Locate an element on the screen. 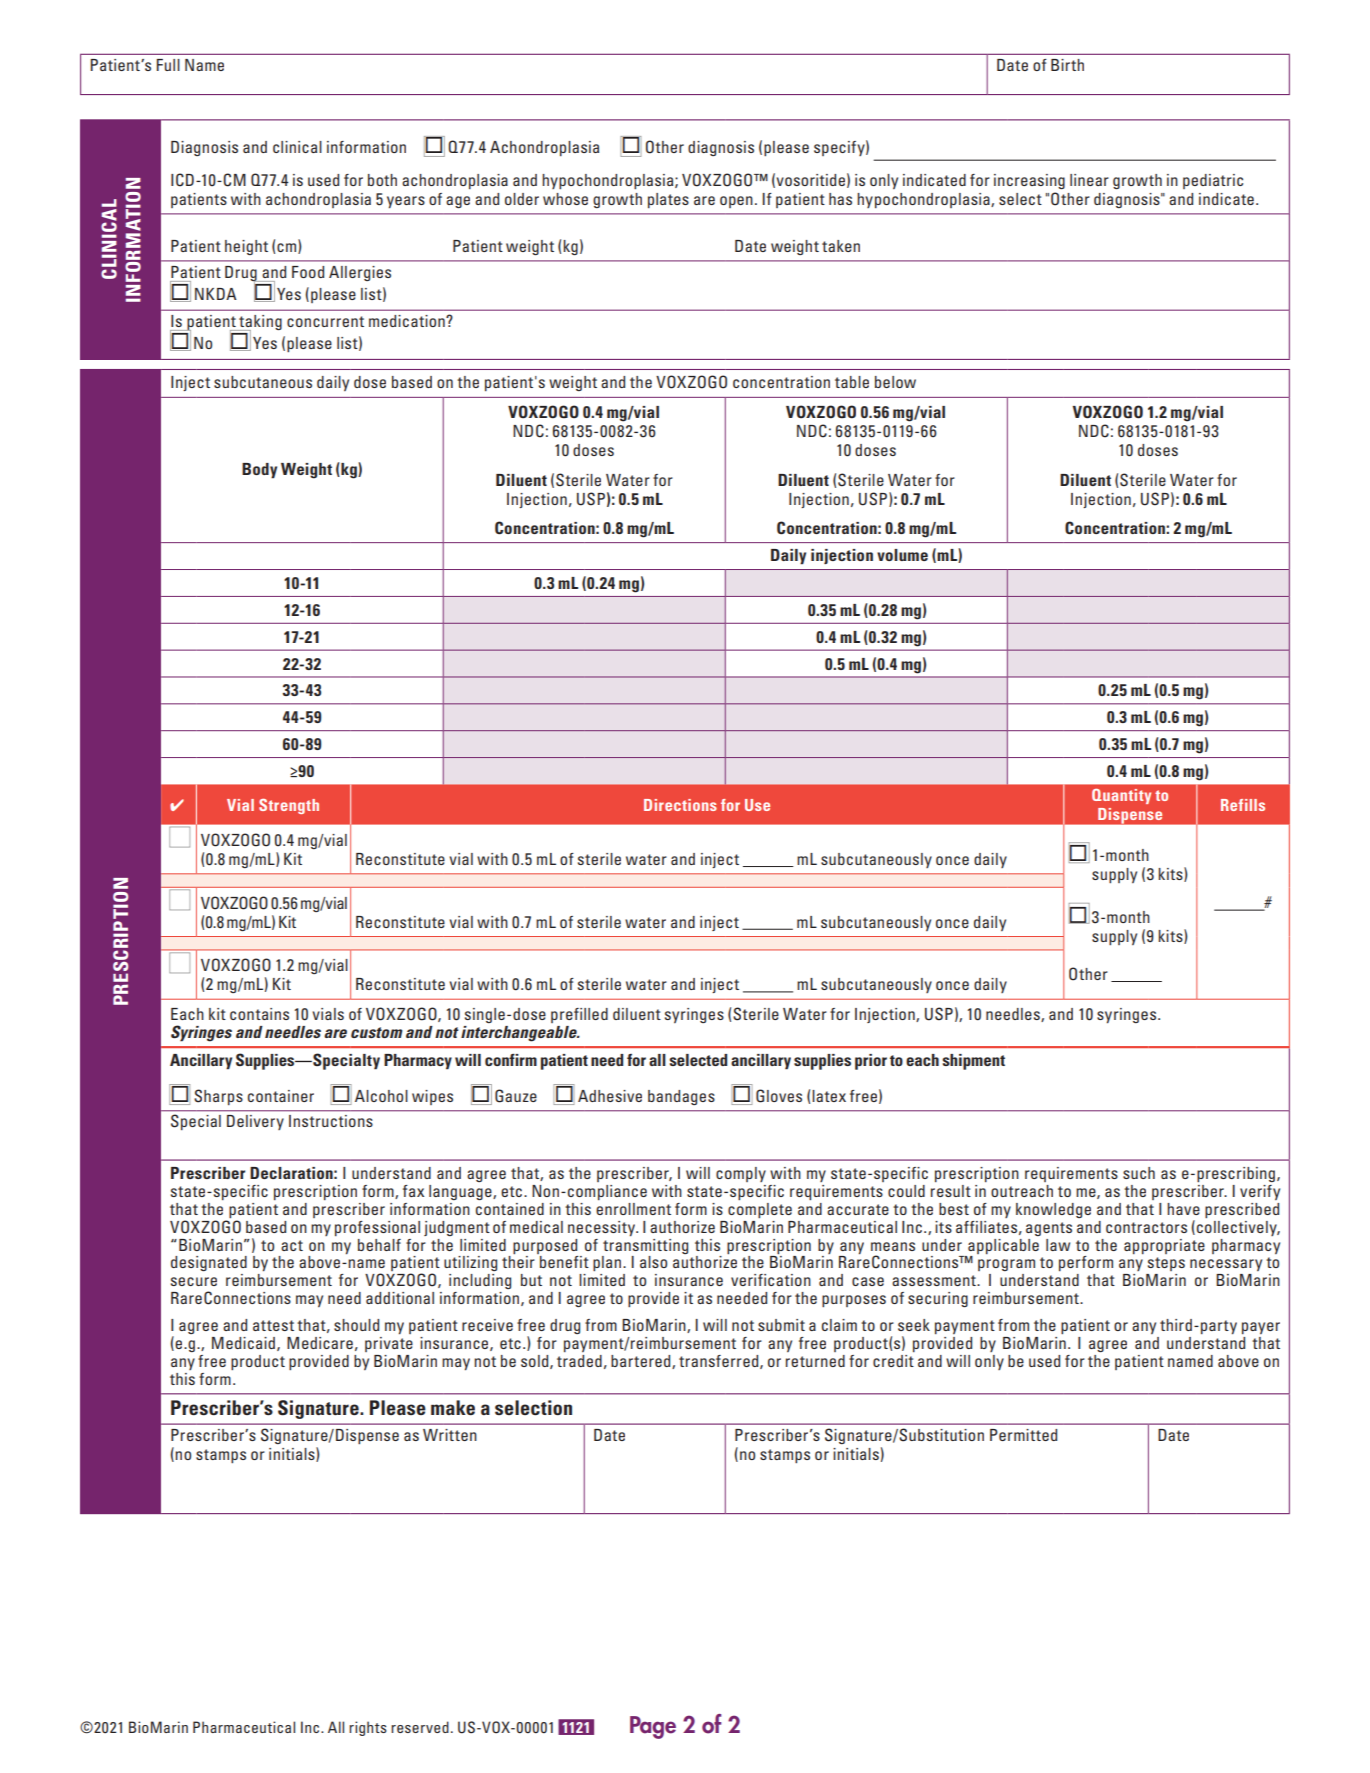 This screenshot has height=1773, width=1370. bandages is located at coordinates (681, 1097).
